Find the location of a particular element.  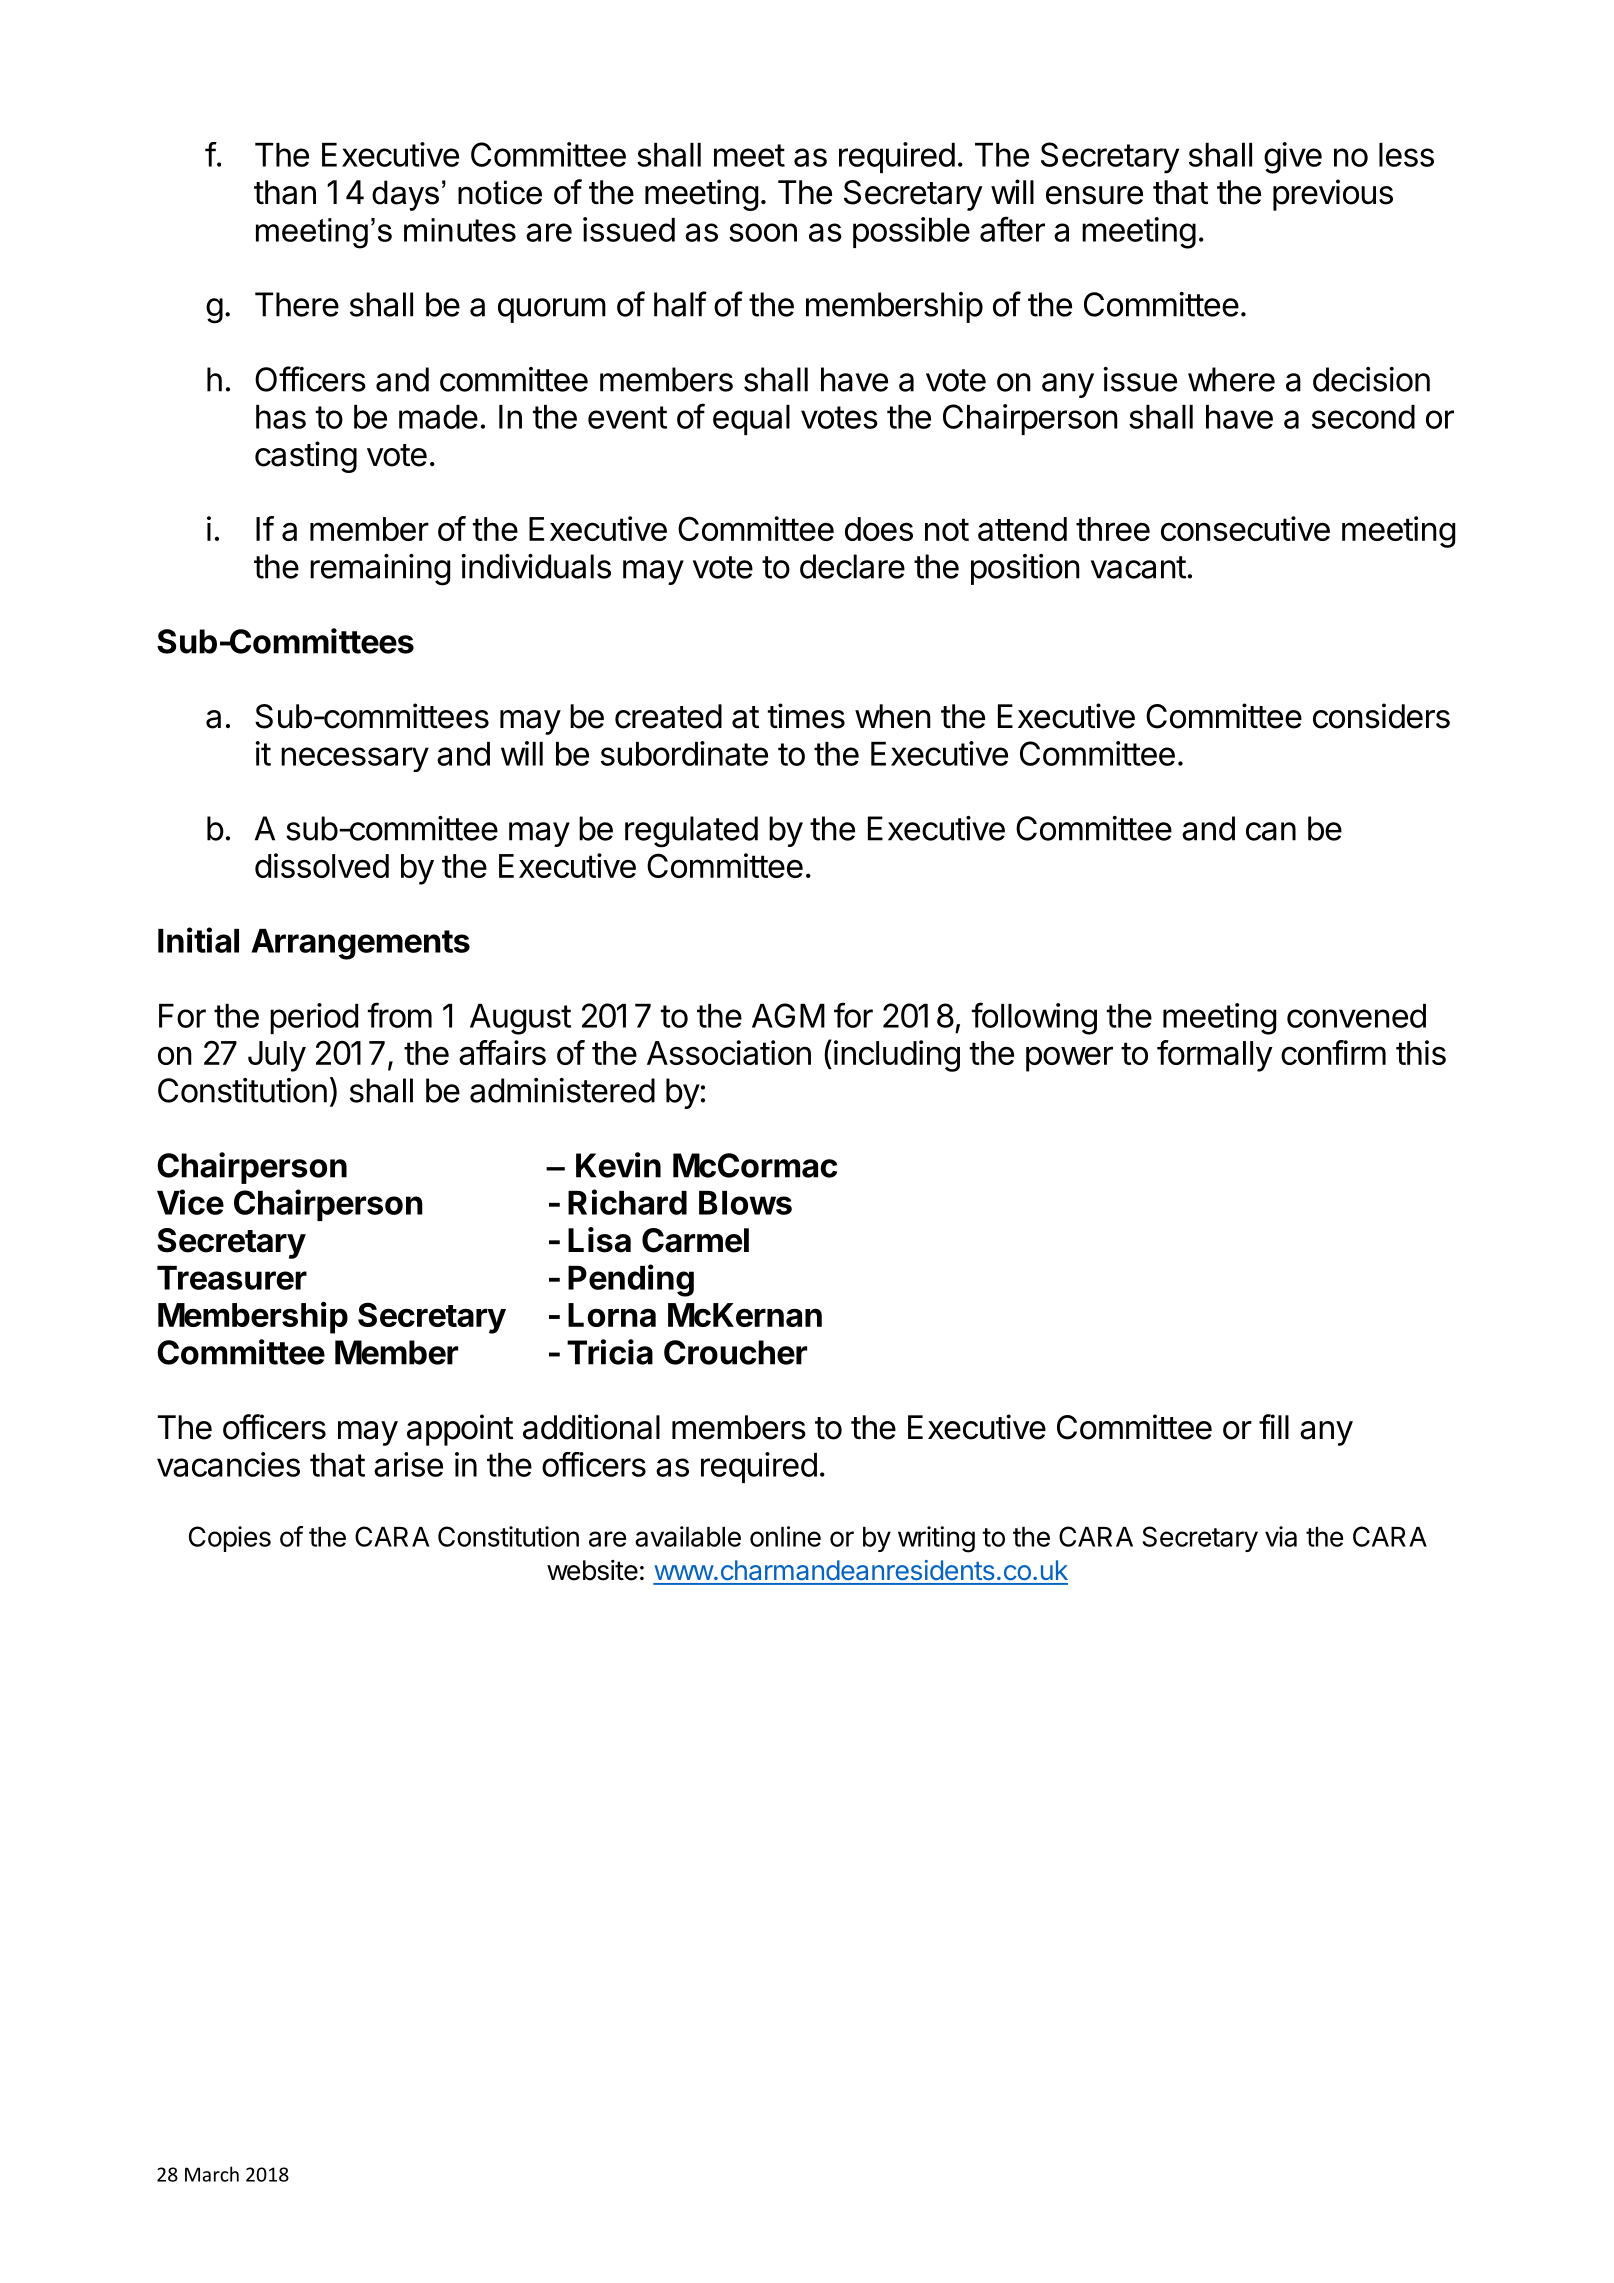

Blows is located at coordinates (745, 1203).
